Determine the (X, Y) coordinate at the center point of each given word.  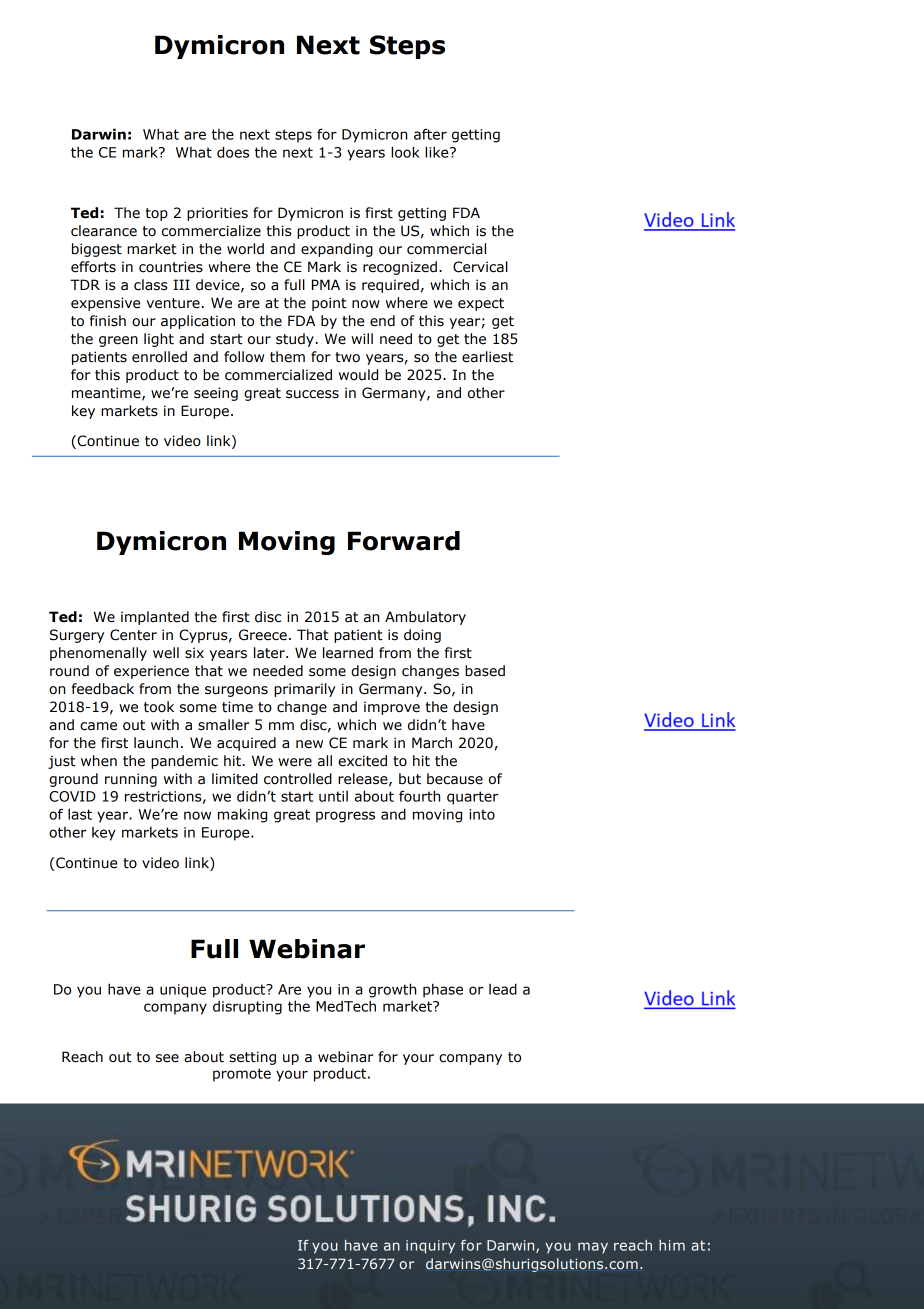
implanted (155, 618)
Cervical (480, 267)
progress (345, 817)
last (80, 814)
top (157, 214)
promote (242, 1075)
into (482, 814)
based (485, 671)
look (405, 152)
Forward (404, 541)
